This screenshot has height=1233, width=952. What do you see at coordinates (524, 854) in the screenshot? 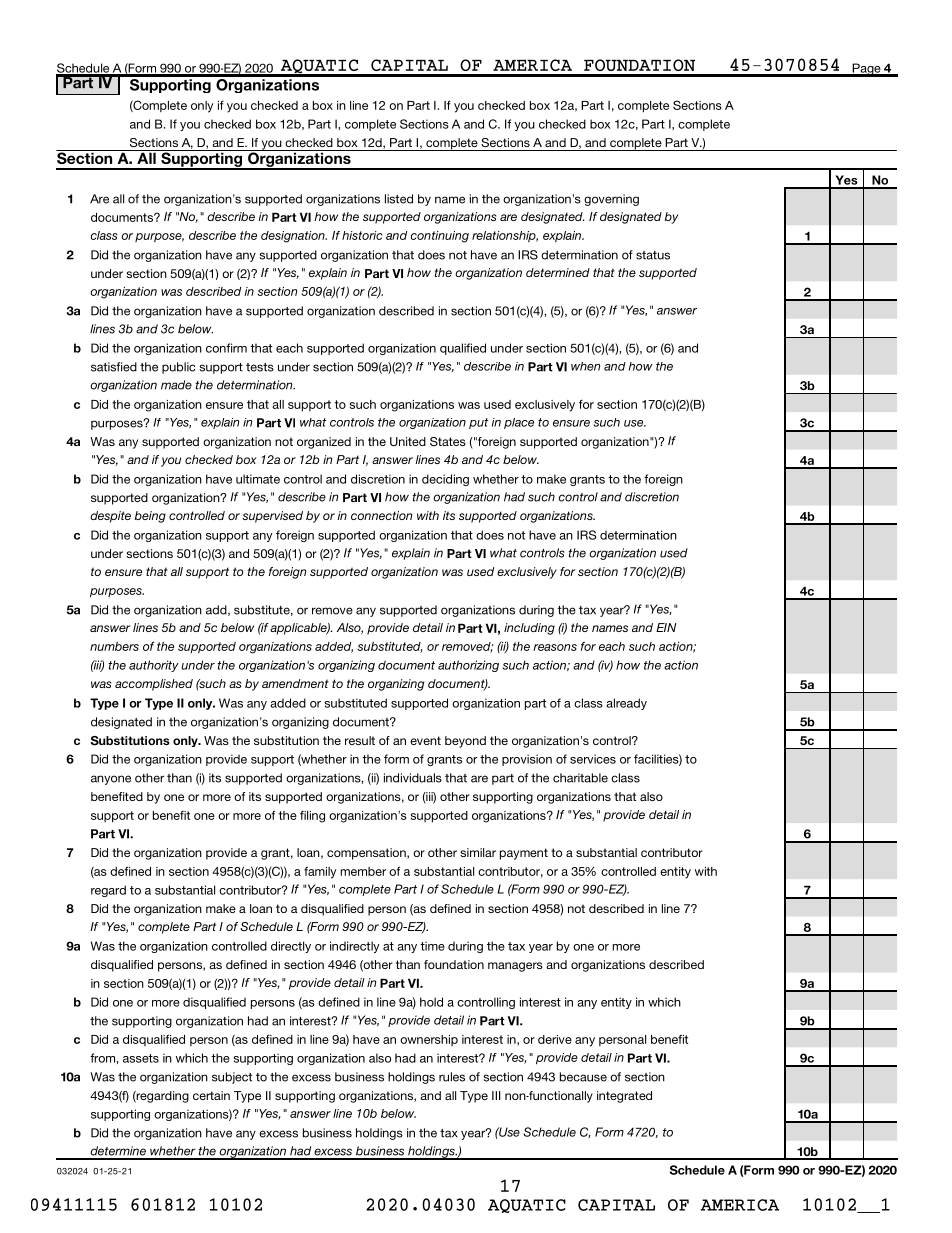
I see `payment` at bounding box center [524, 854].
